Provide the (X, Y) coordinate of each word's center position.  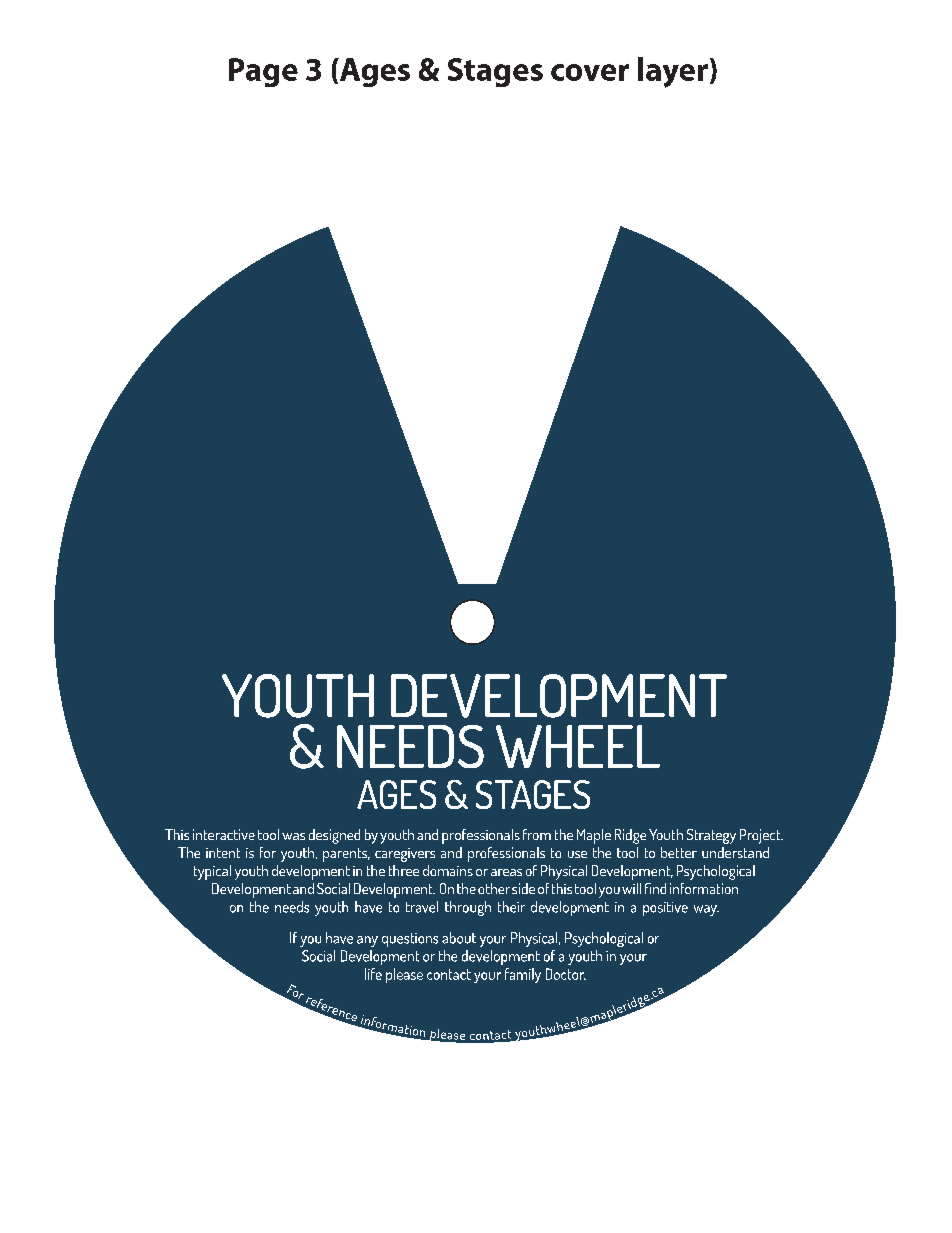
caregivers (405, 855)
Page (263, 72)
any (367, 941)
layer (673, 72)
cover (590, 72)
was (293, 836)
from (537, 834)
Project (761, 836)
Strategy (711, 836)
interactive (224, 834)
